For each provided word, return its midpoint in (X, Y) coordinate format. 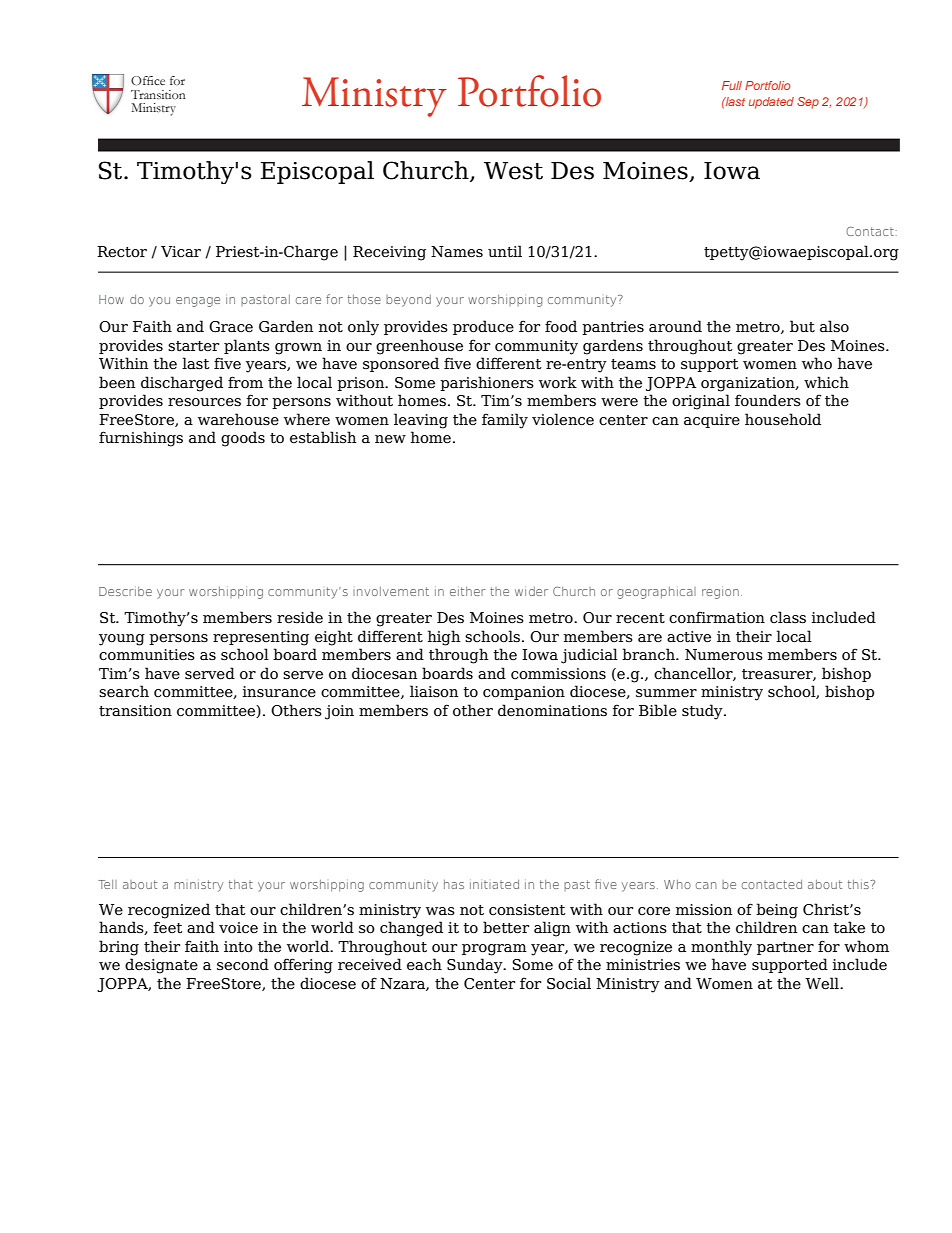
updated (771, 103)
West (513, 171)
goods (243, 439)
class (788, 617)
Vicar (181, 252)
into (238, 947)
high (444, 638)
